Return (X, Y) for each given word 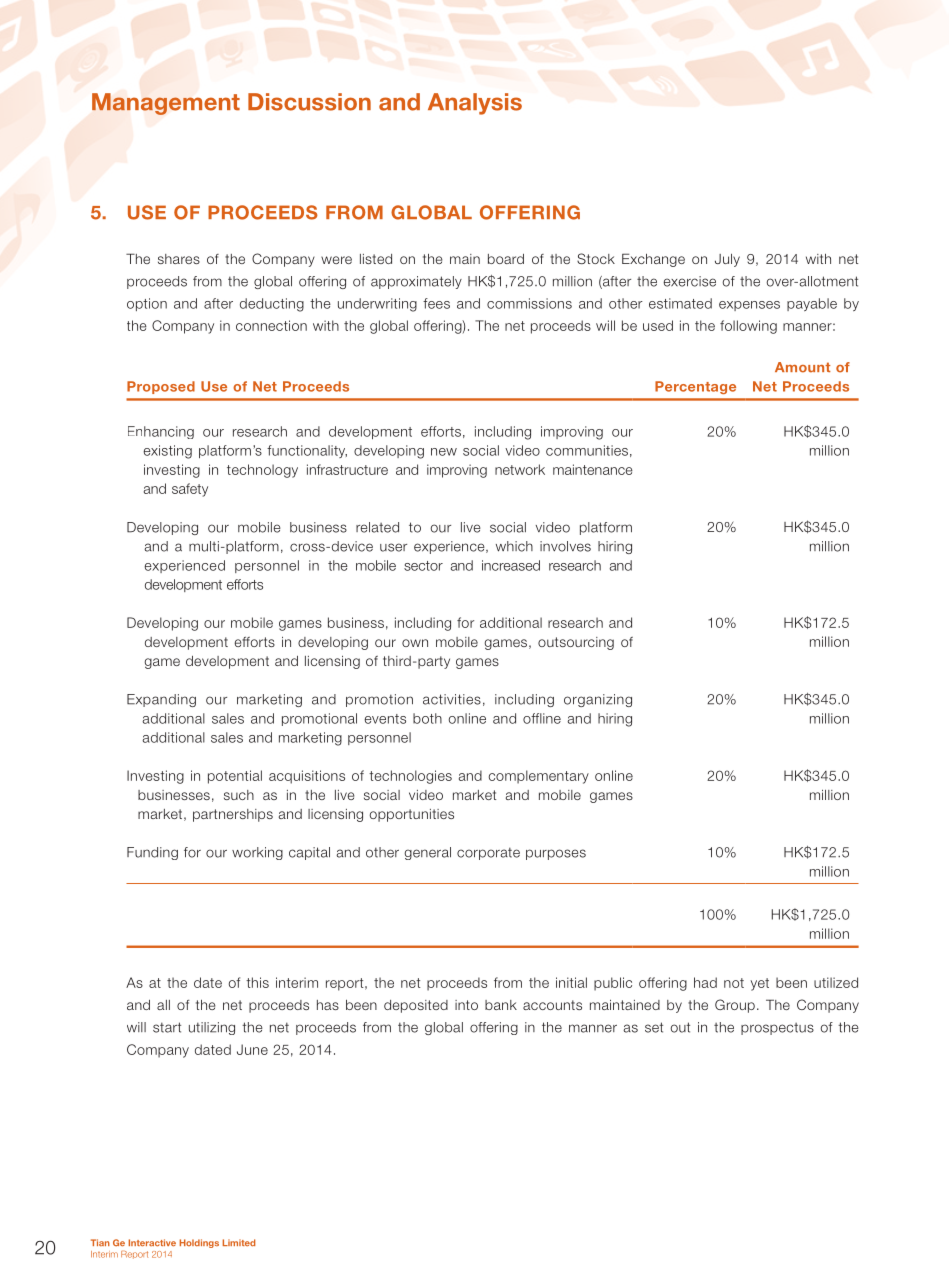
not (734, 983)
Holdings (199, 1243)
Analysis (475, 104)
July (727, 260)
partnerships (233, 815)
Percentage (695, 387)
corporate (488, 853)
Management (166, 104)
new (444, 452)
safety (190, 490)
